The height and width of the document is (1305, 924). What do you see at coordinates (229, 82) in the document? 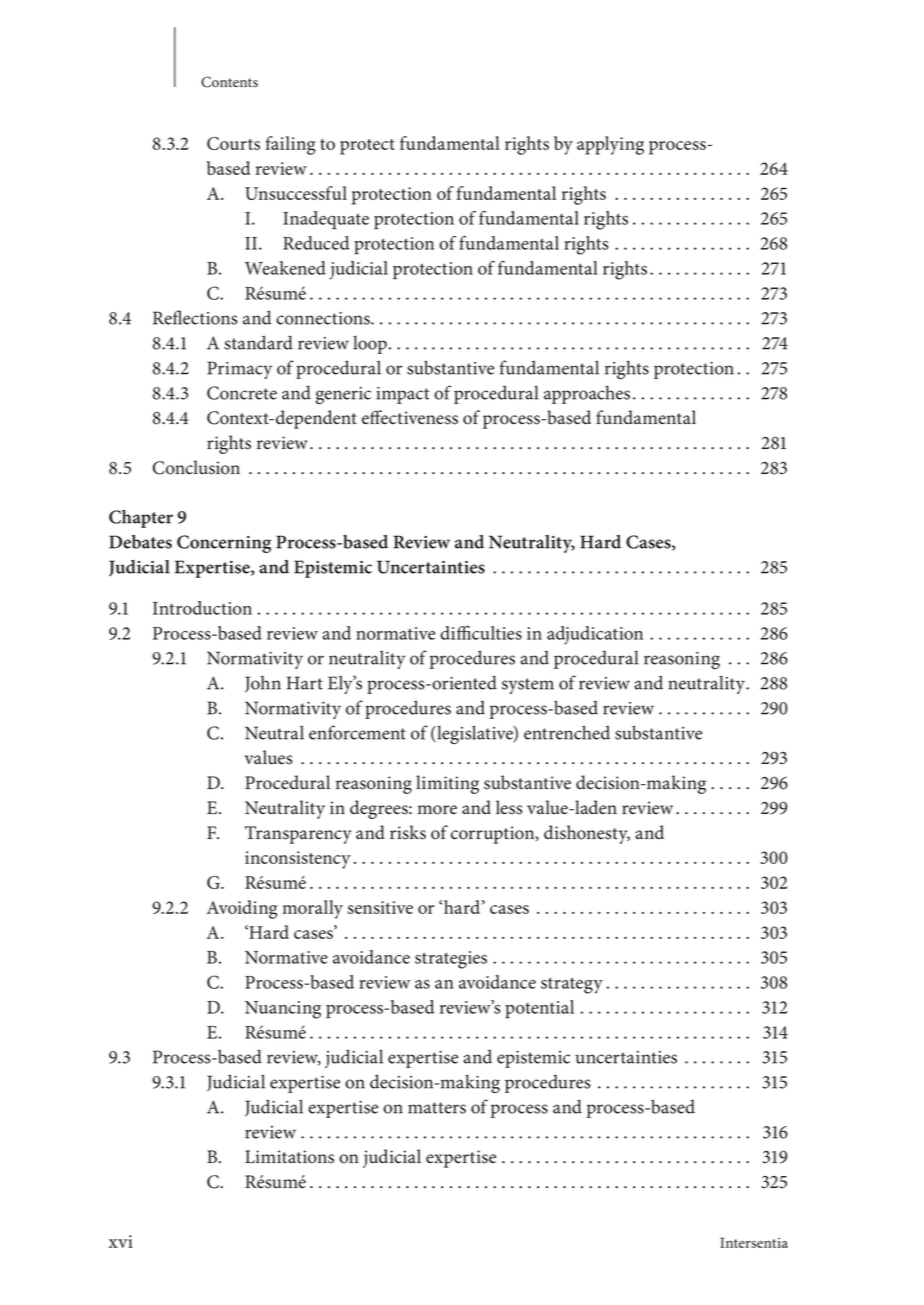
I see `Contents` at bounding box center [229, 82].
